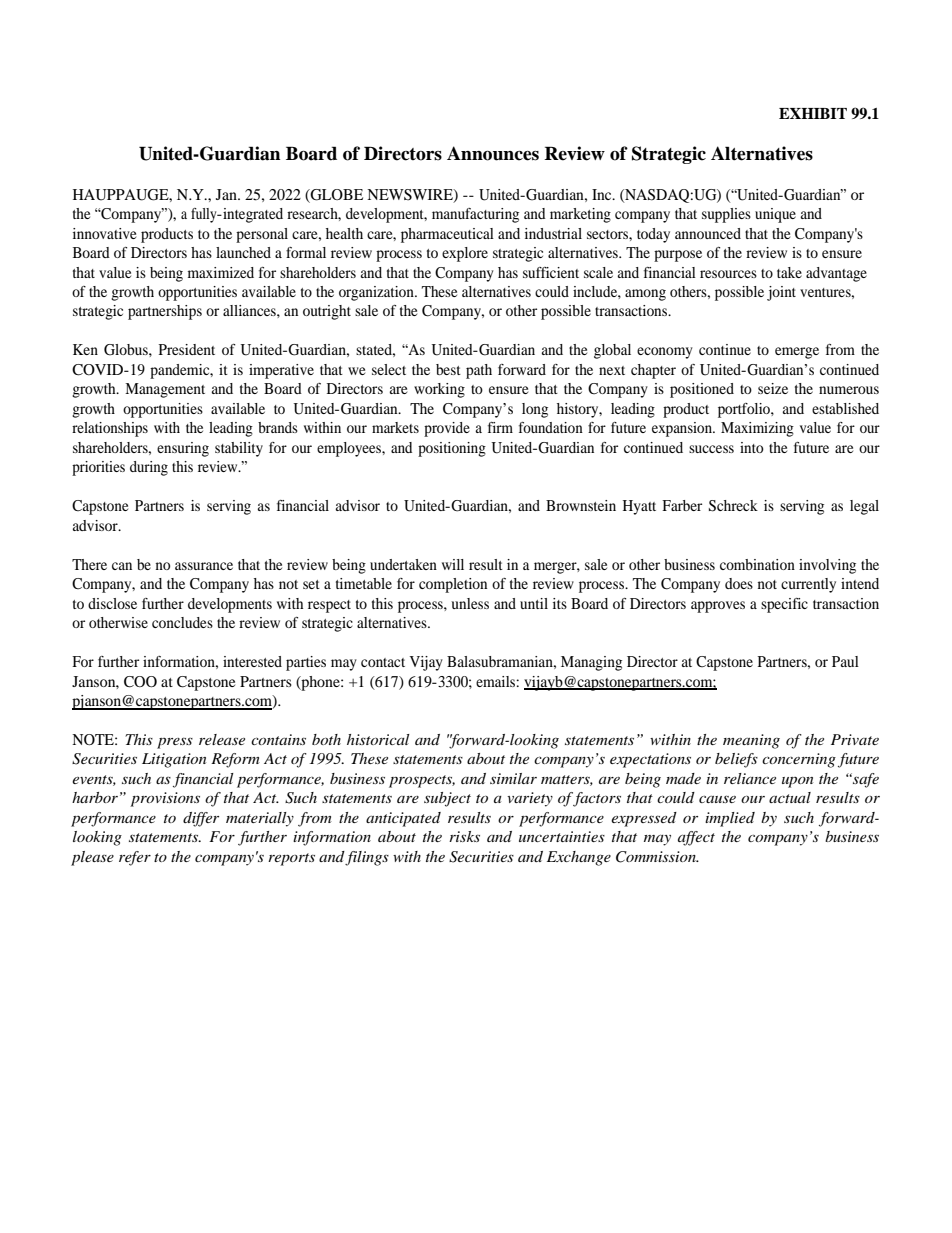 Image resolution: width=952 pixels, height=1233 pixels. I want to click on positioning, so click(452, 449).
